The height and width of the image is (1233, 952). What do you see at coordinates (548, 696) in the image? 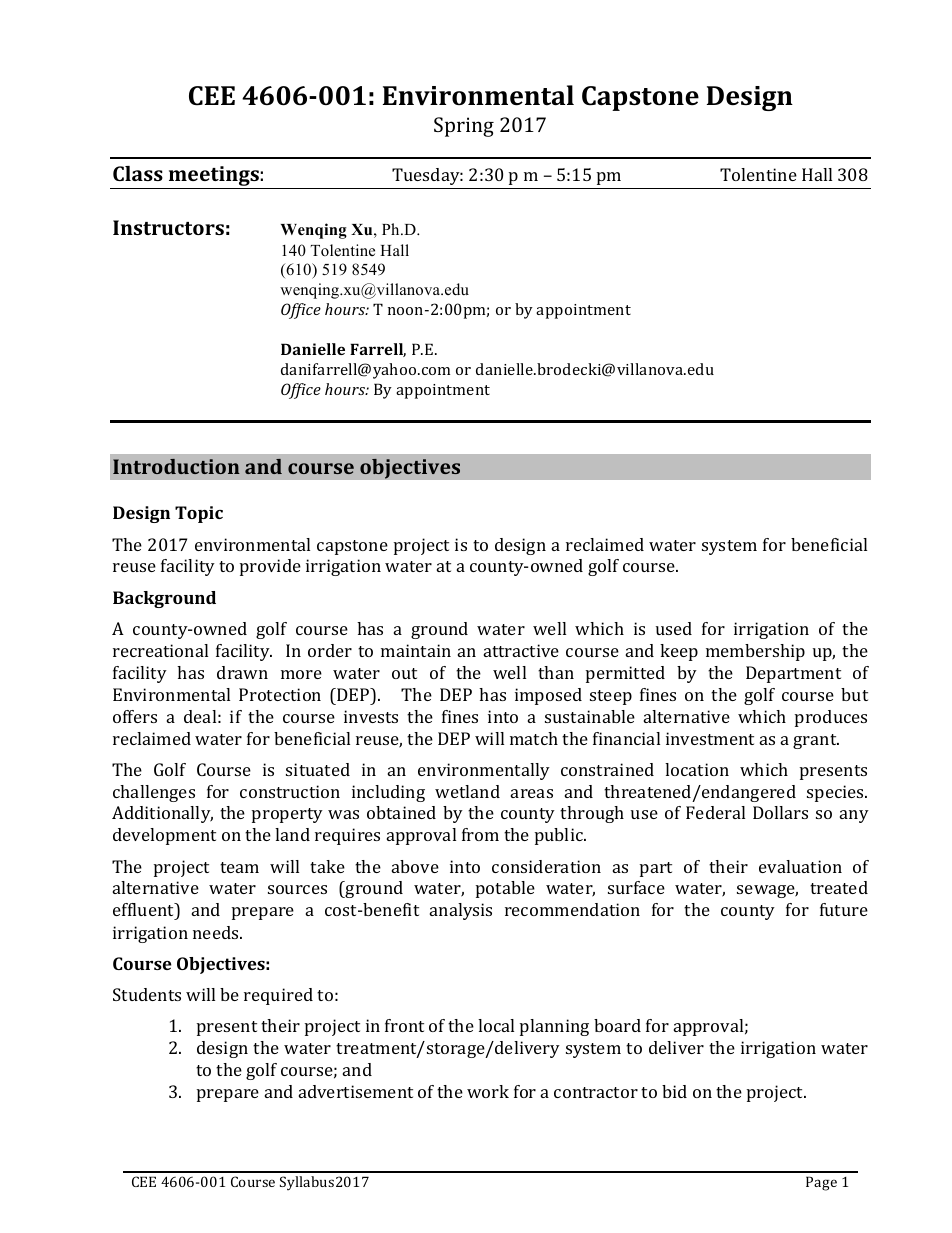
I see `imposed` at bounding box center [548, 696].
